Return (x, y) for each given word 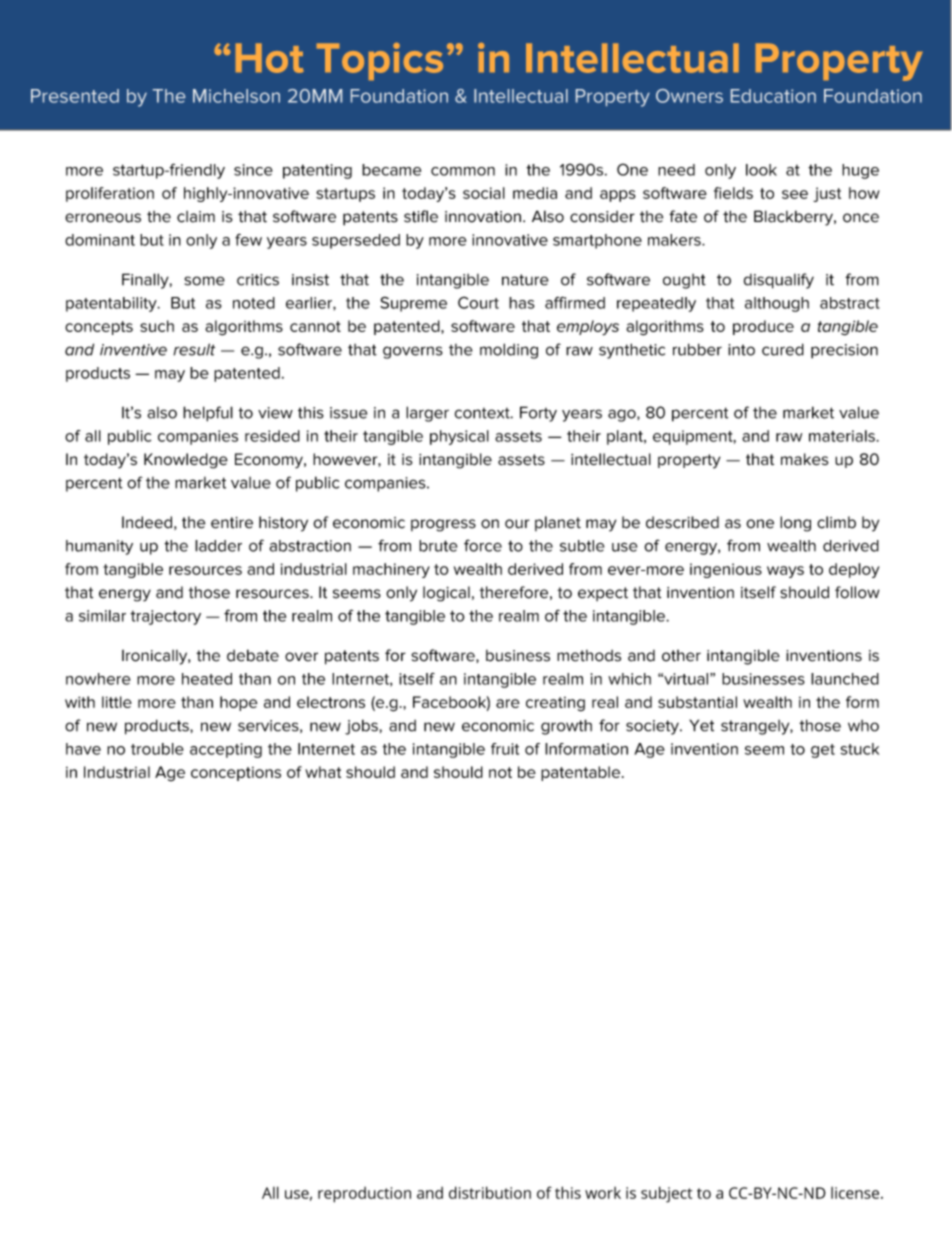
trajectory (165, 617)
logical (446, 594)
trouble (157, 749)
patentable (580, 773)
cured (783, 349)
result (194, 349)
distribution (490, 1192)
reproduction (364, 1195)
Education (773, 96)
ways (785, 572)
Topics (380, 61)
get (823, 751)
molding (509, 351)
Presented (75, 96)
